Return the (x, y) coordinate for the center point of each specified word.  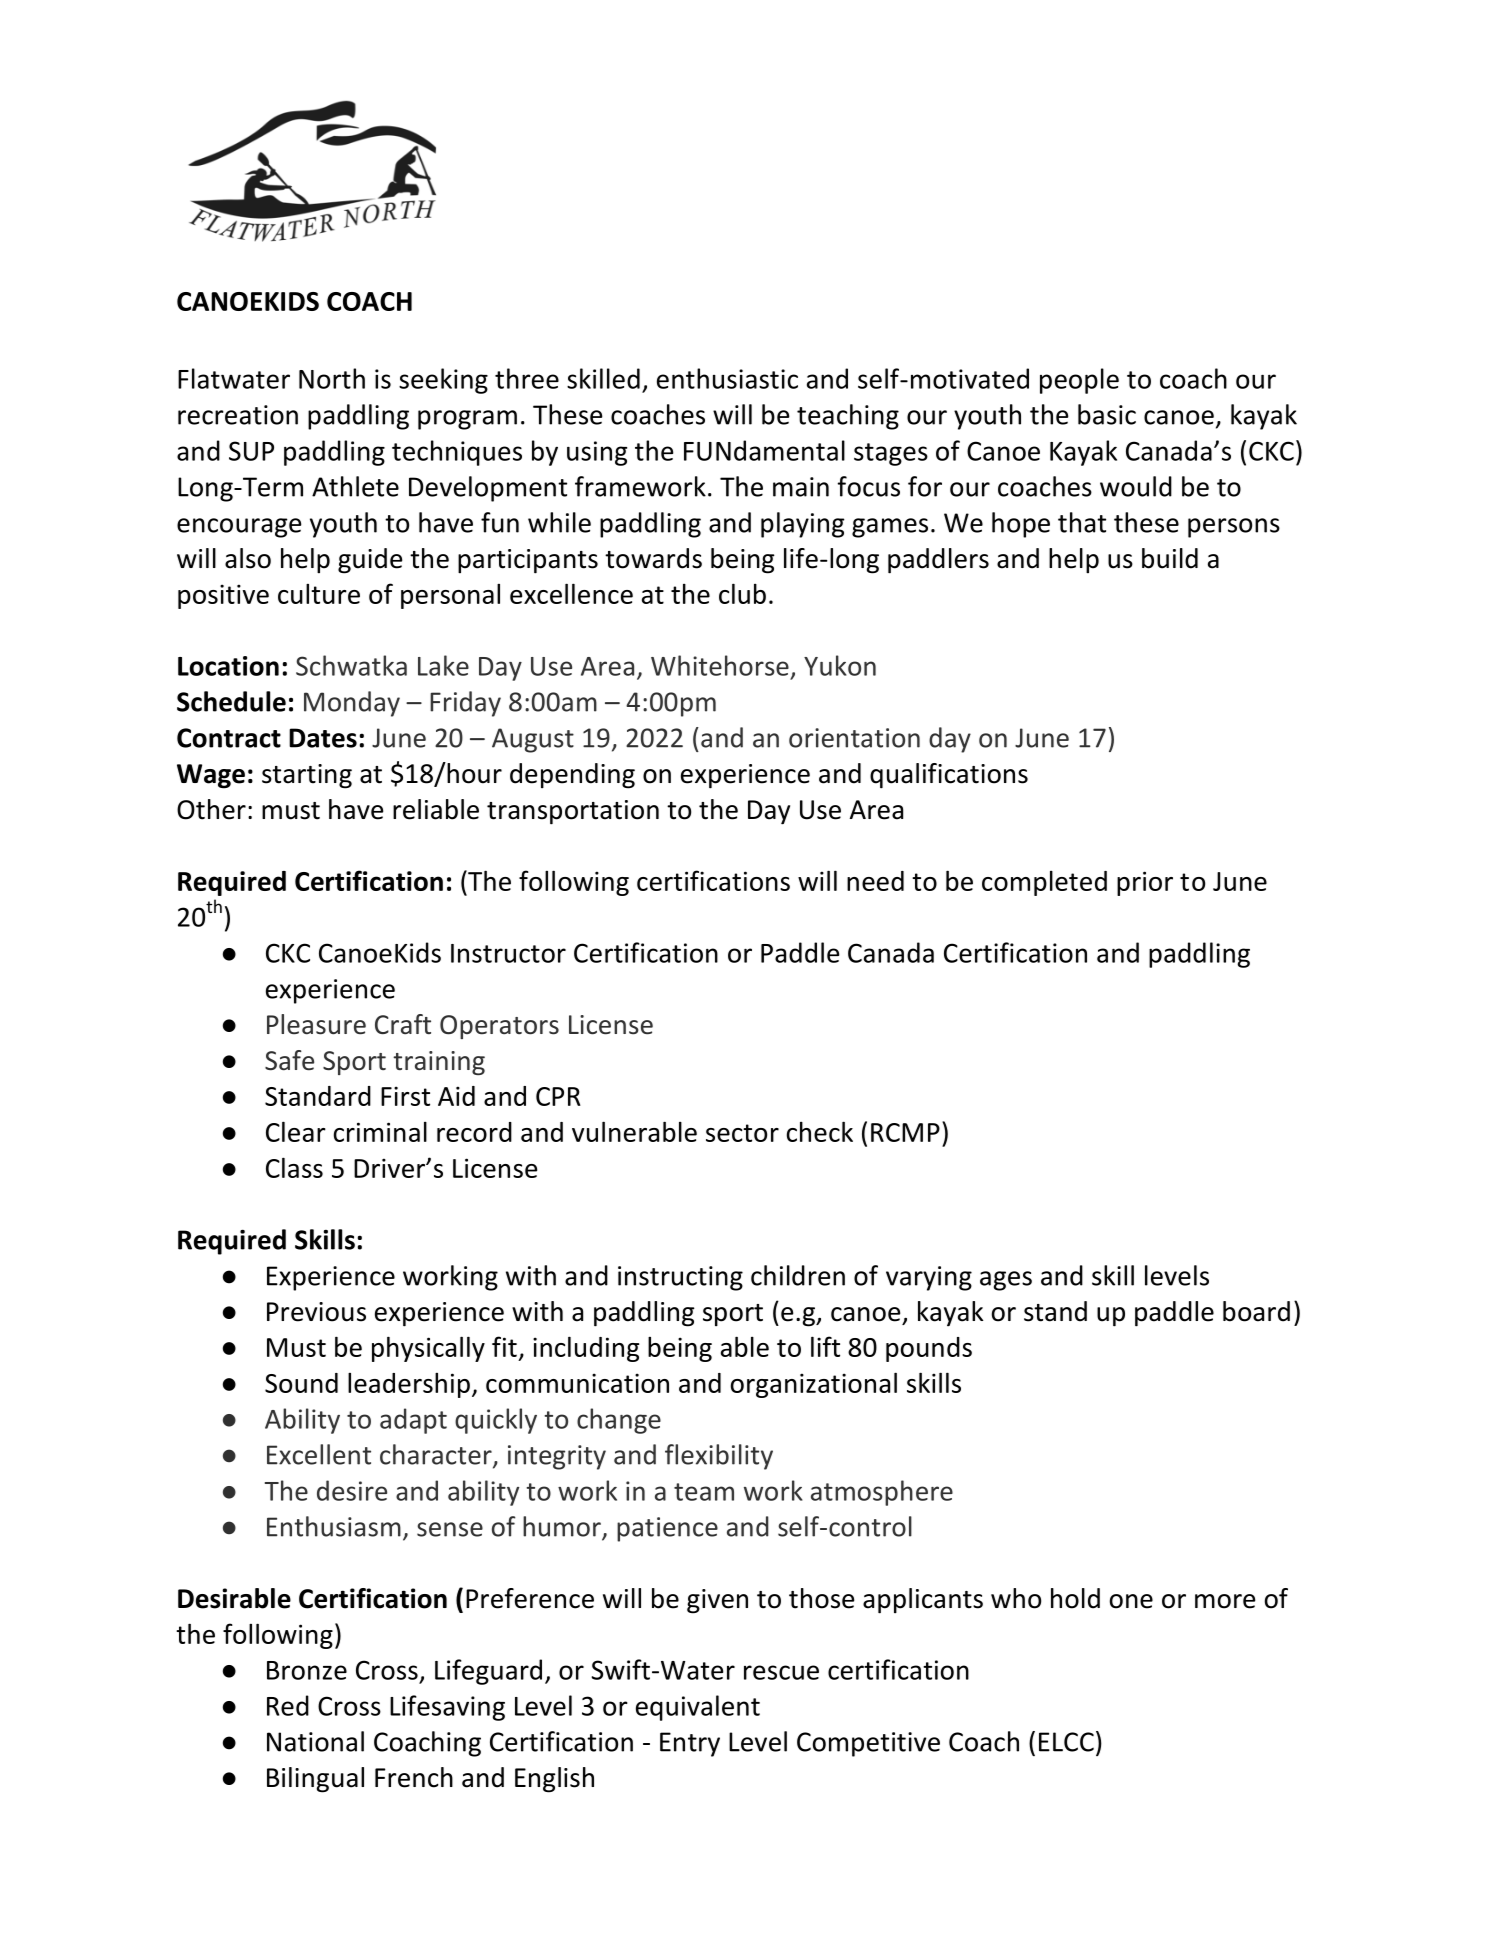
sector (742, 1133)
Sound (301, 1383)
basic (1107, 414)
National (315, 1741)
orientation (854, 738)
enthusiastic (727, 378)
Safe (289, 1060)
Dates (323, 738)
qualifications (949, 776)
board (1256, 1311)
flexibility (719, 1457)
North (332, 378)
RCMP (905, 1132)
